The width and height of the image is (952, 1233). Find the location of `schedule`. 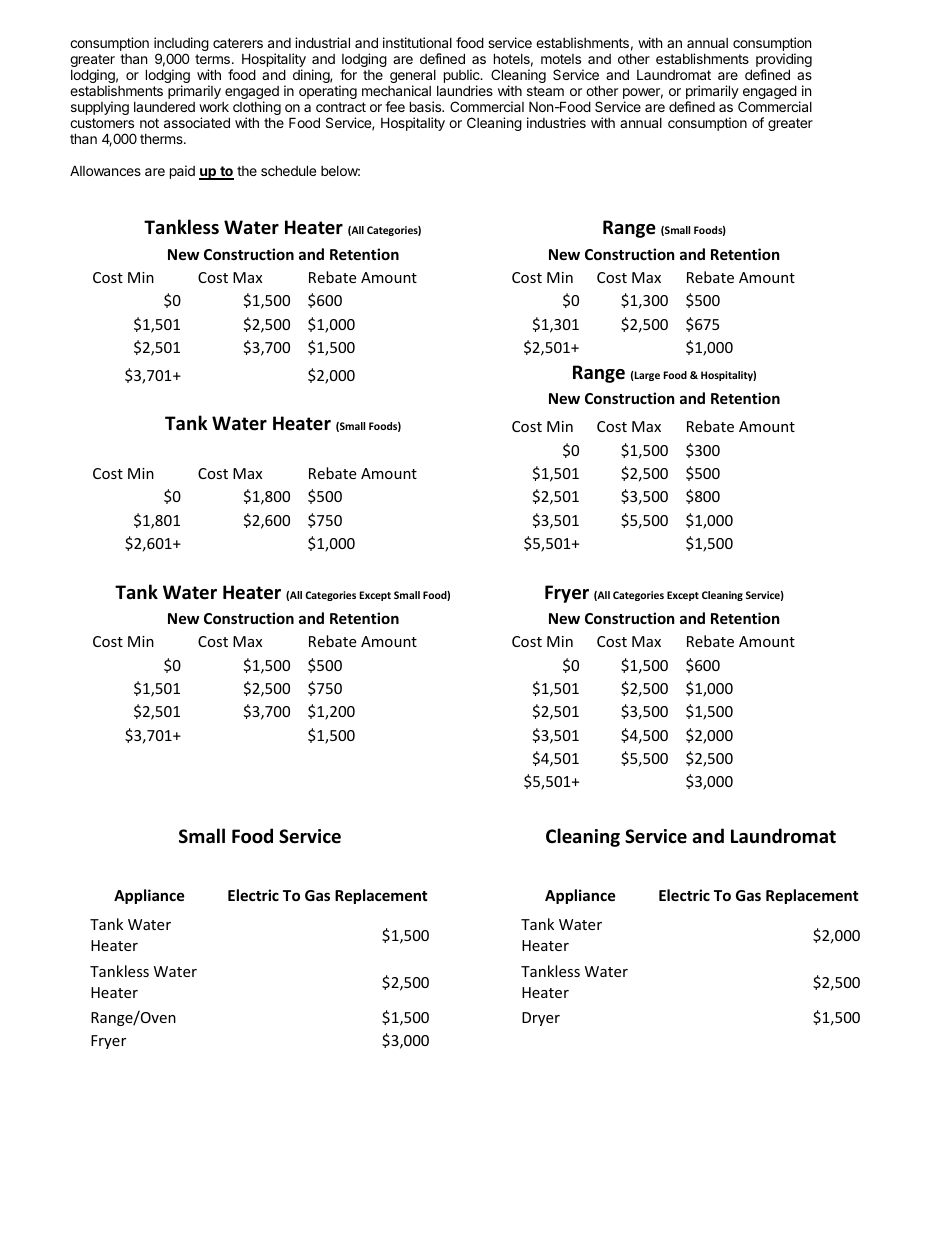

schedule is located at coordinates (288, 170).
